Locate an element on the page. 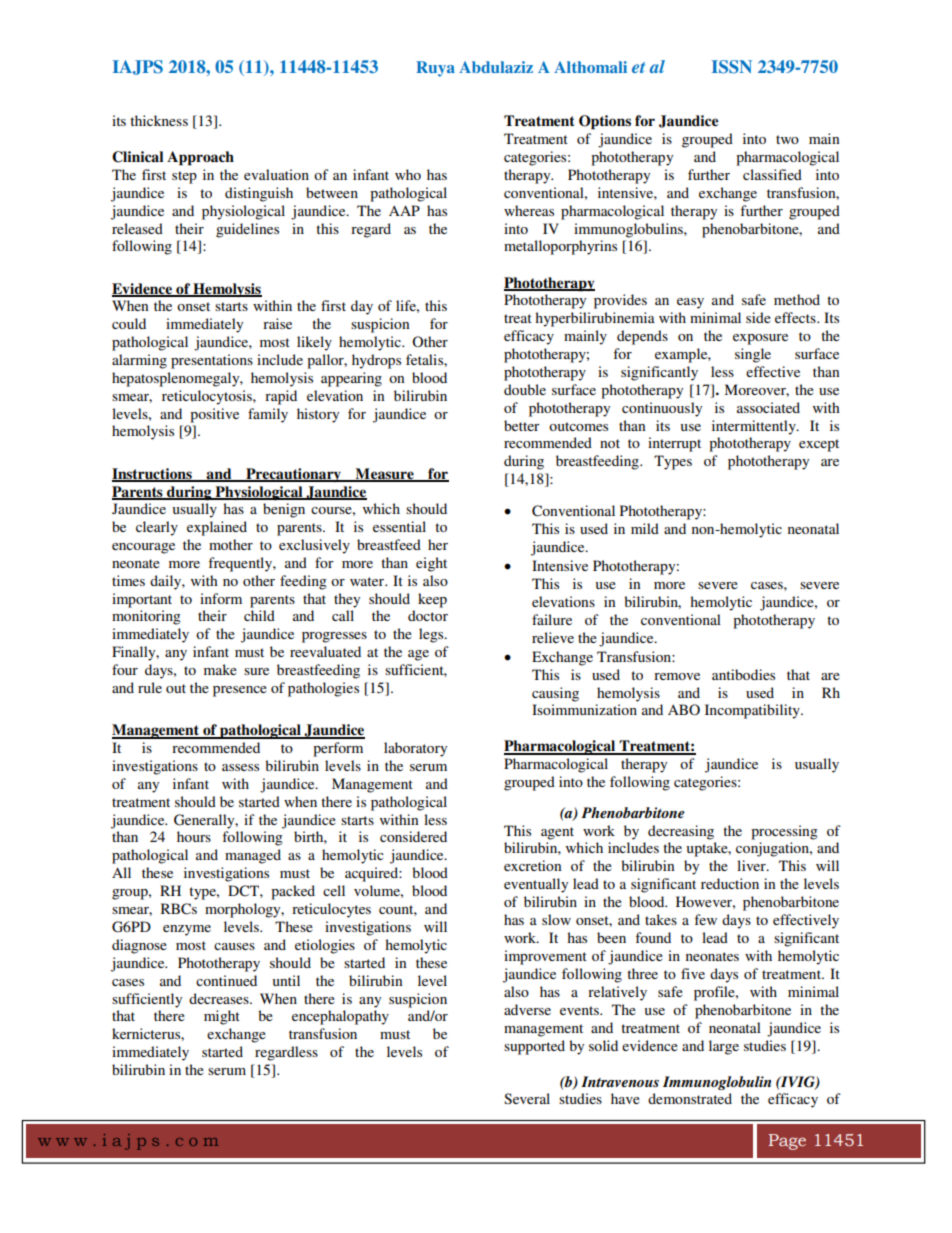 The height and width of the image is (1233, 952). single is located at coordinates (753, 355).
